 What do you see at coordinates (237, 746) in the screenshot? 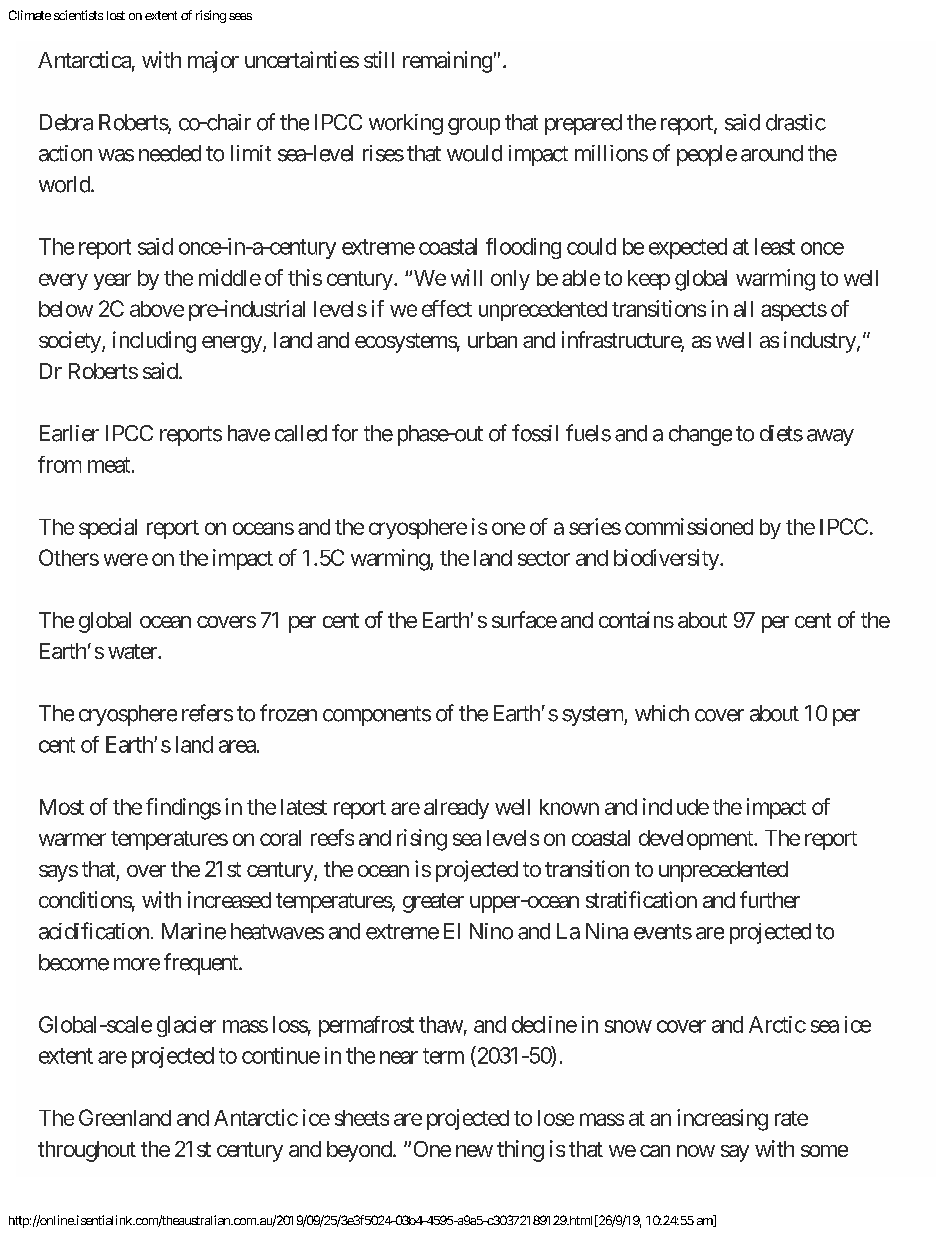
I see `area` at bounding box center [237, 746].
